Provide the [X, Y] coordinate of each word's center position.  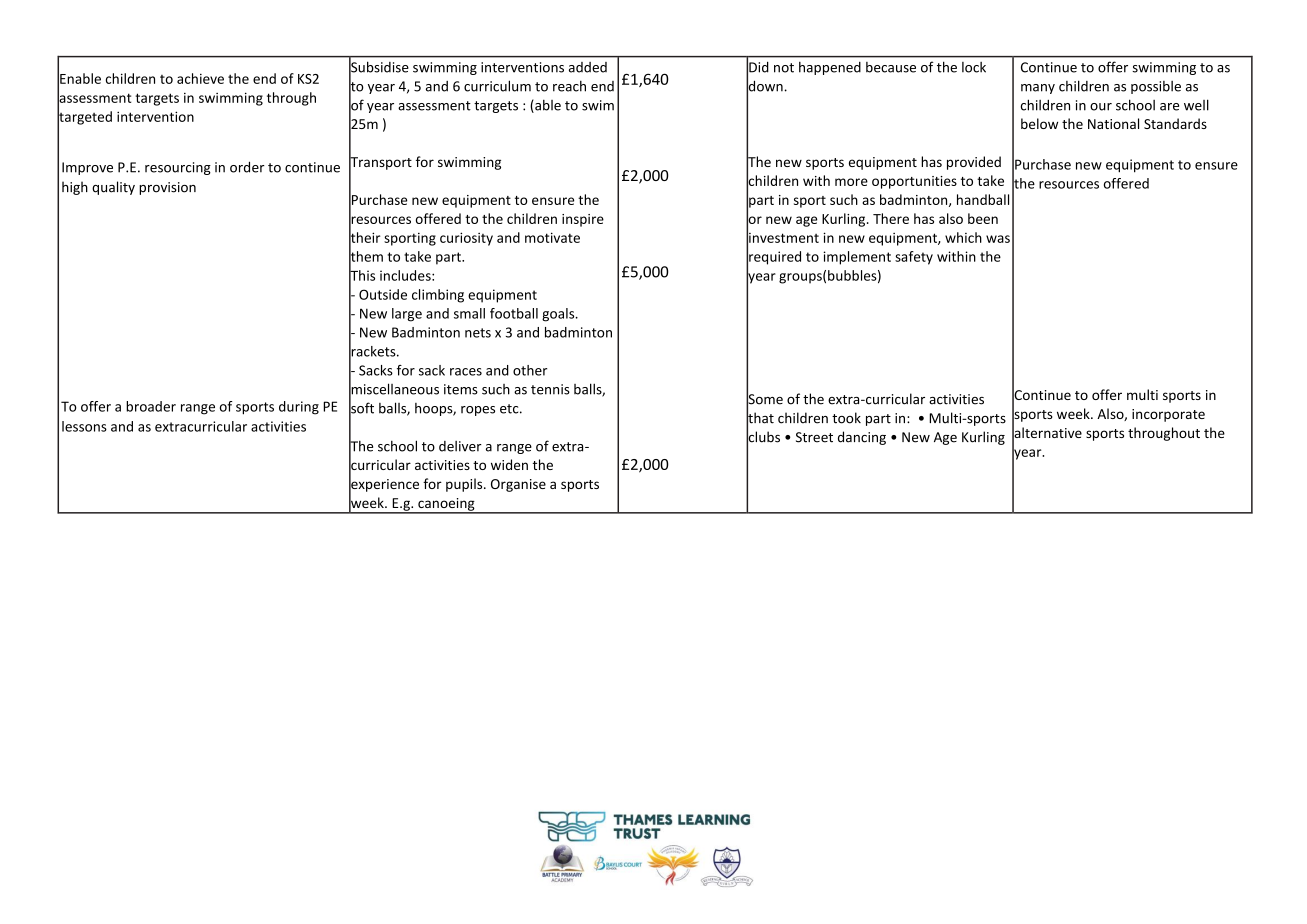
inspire [583, 220]
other [530, 370]
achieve [200, 78]
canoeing [446, 505]
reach [569, 86]
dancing [862, 438]
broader [151, 406]
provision [167, 188]
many [1038, 89]
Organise [518, 485]
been [983, 218]
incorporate [1168, 415]
